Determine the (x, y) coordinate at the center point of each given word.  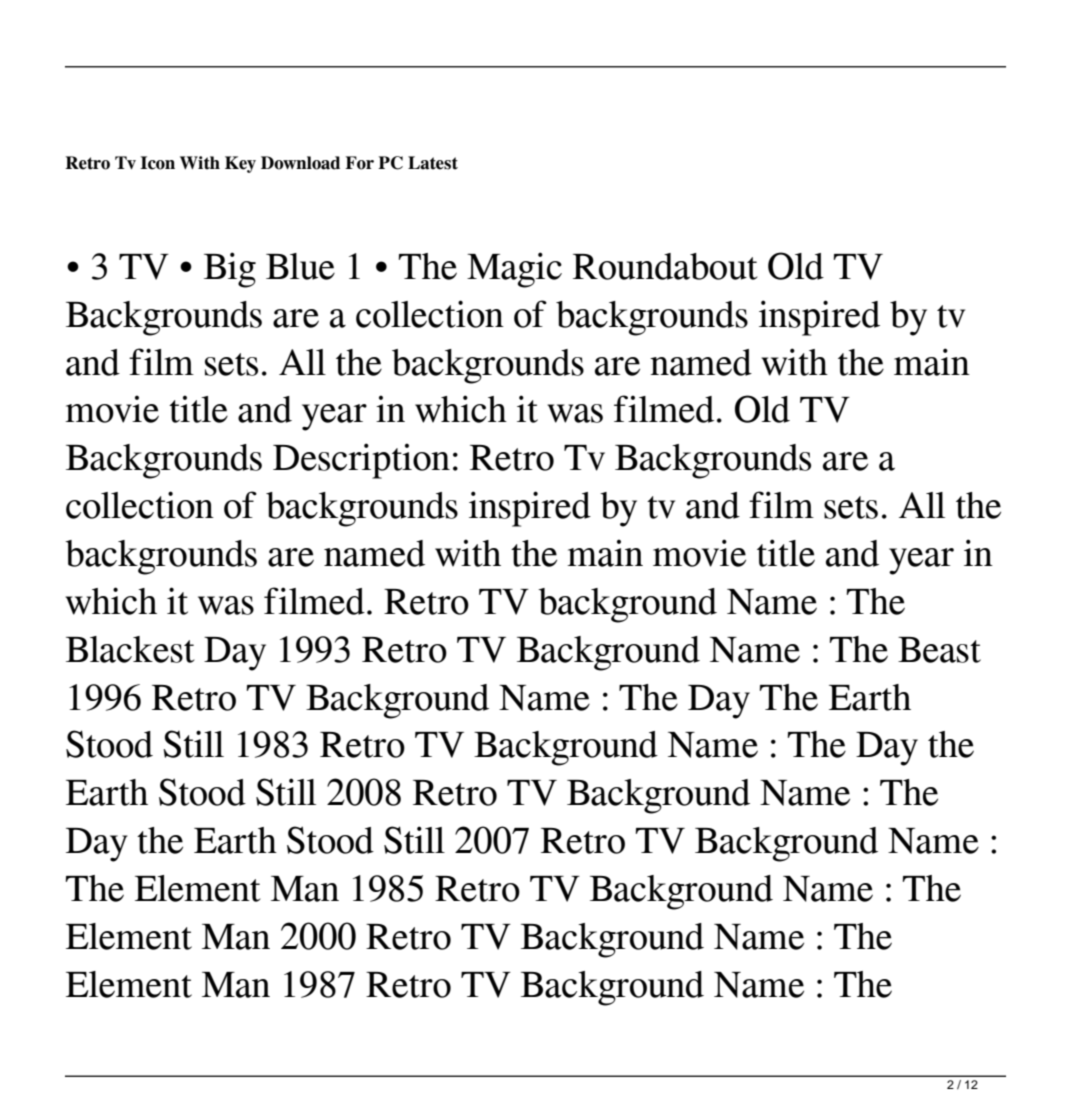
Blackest (130, 649)
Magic (514, 270)
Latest (433, 163)
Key (240, 164)
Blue (300, 266)
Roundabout (665, 266)
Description (361, 461)
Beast (939, 650)
